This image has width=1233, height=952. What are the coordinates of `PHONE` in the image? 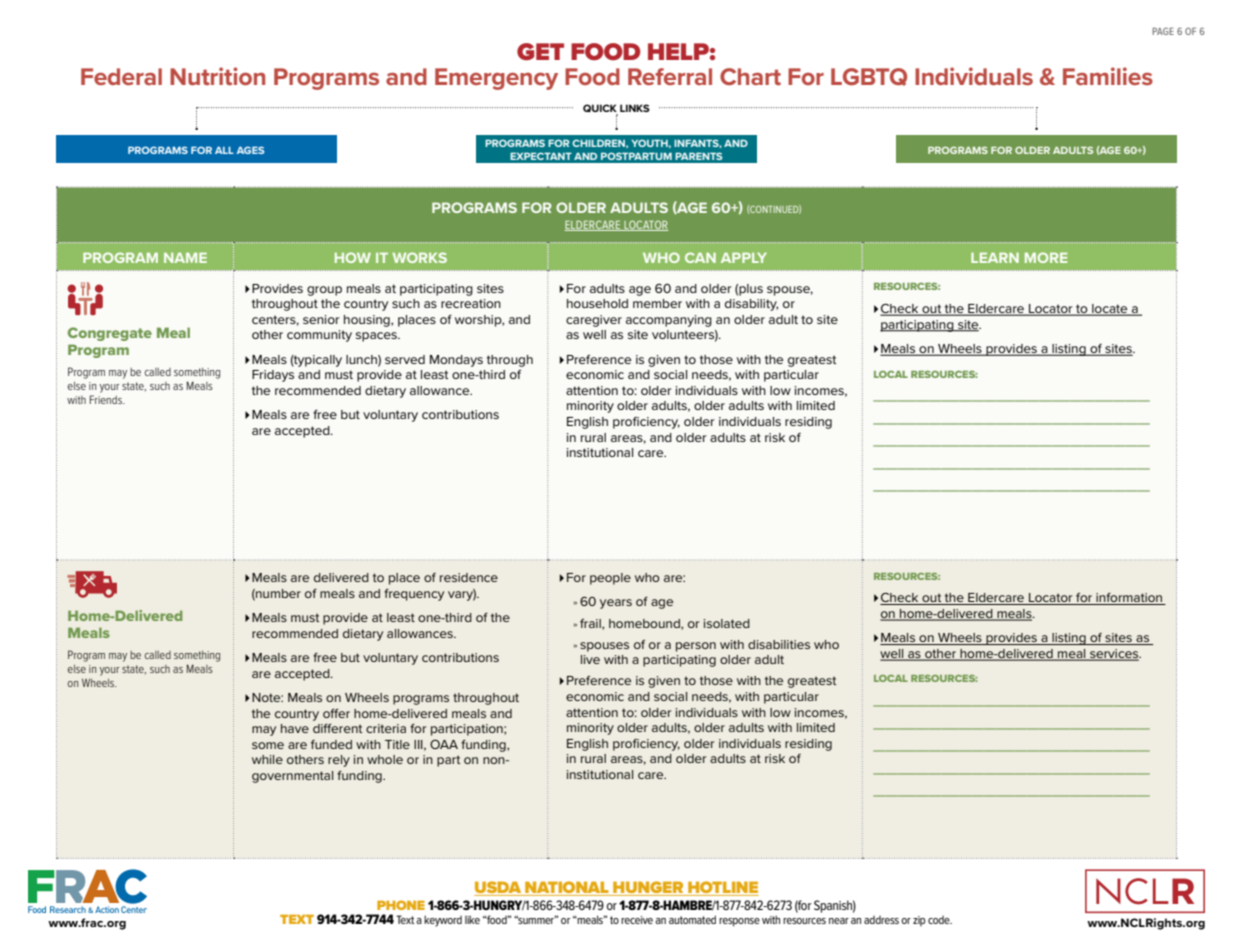 It's located at (401, 905).
